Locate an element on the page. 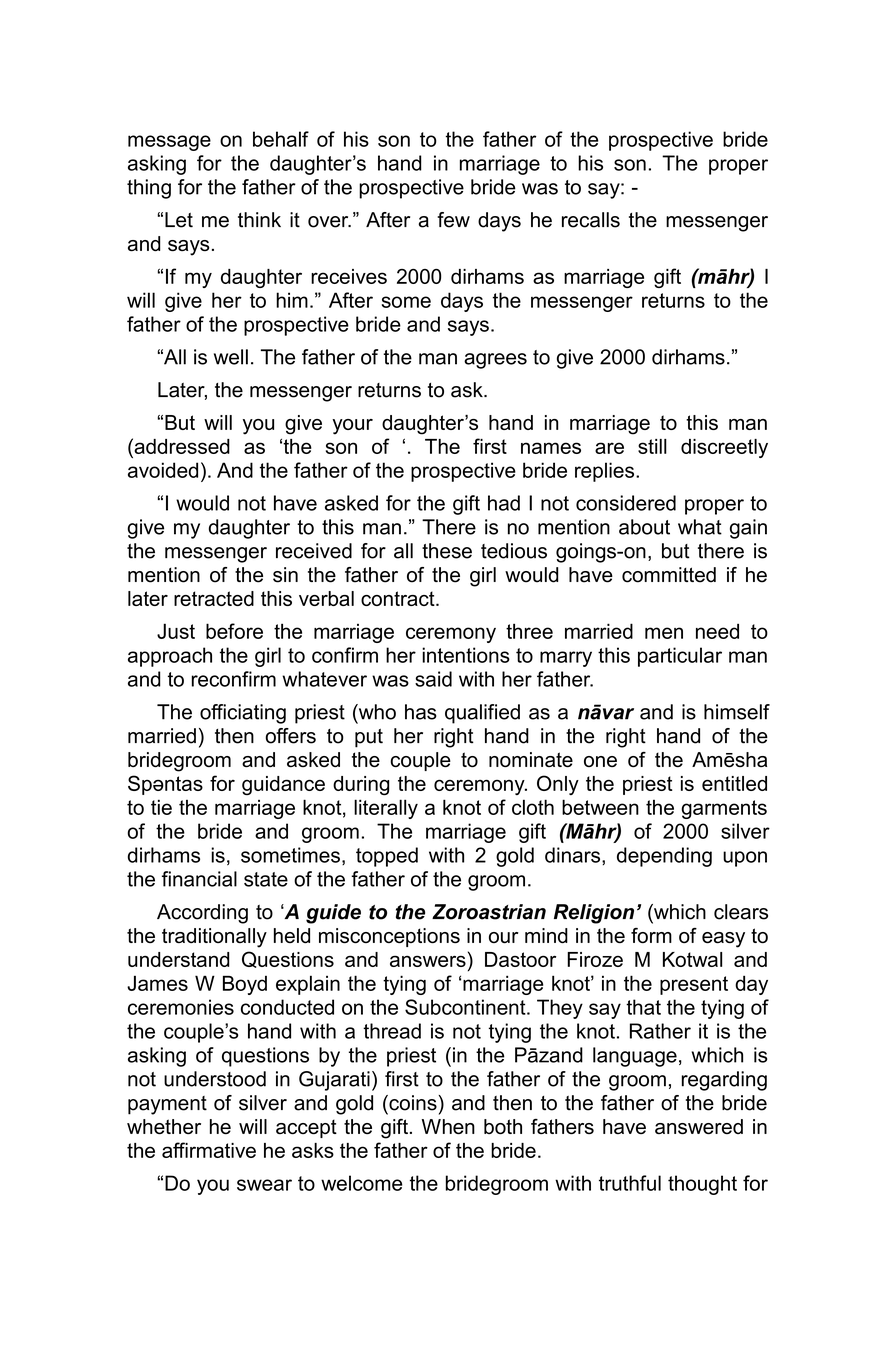 The width and height of the page is (896, 1345). affirmative is located at coordinates (209, 1150).
